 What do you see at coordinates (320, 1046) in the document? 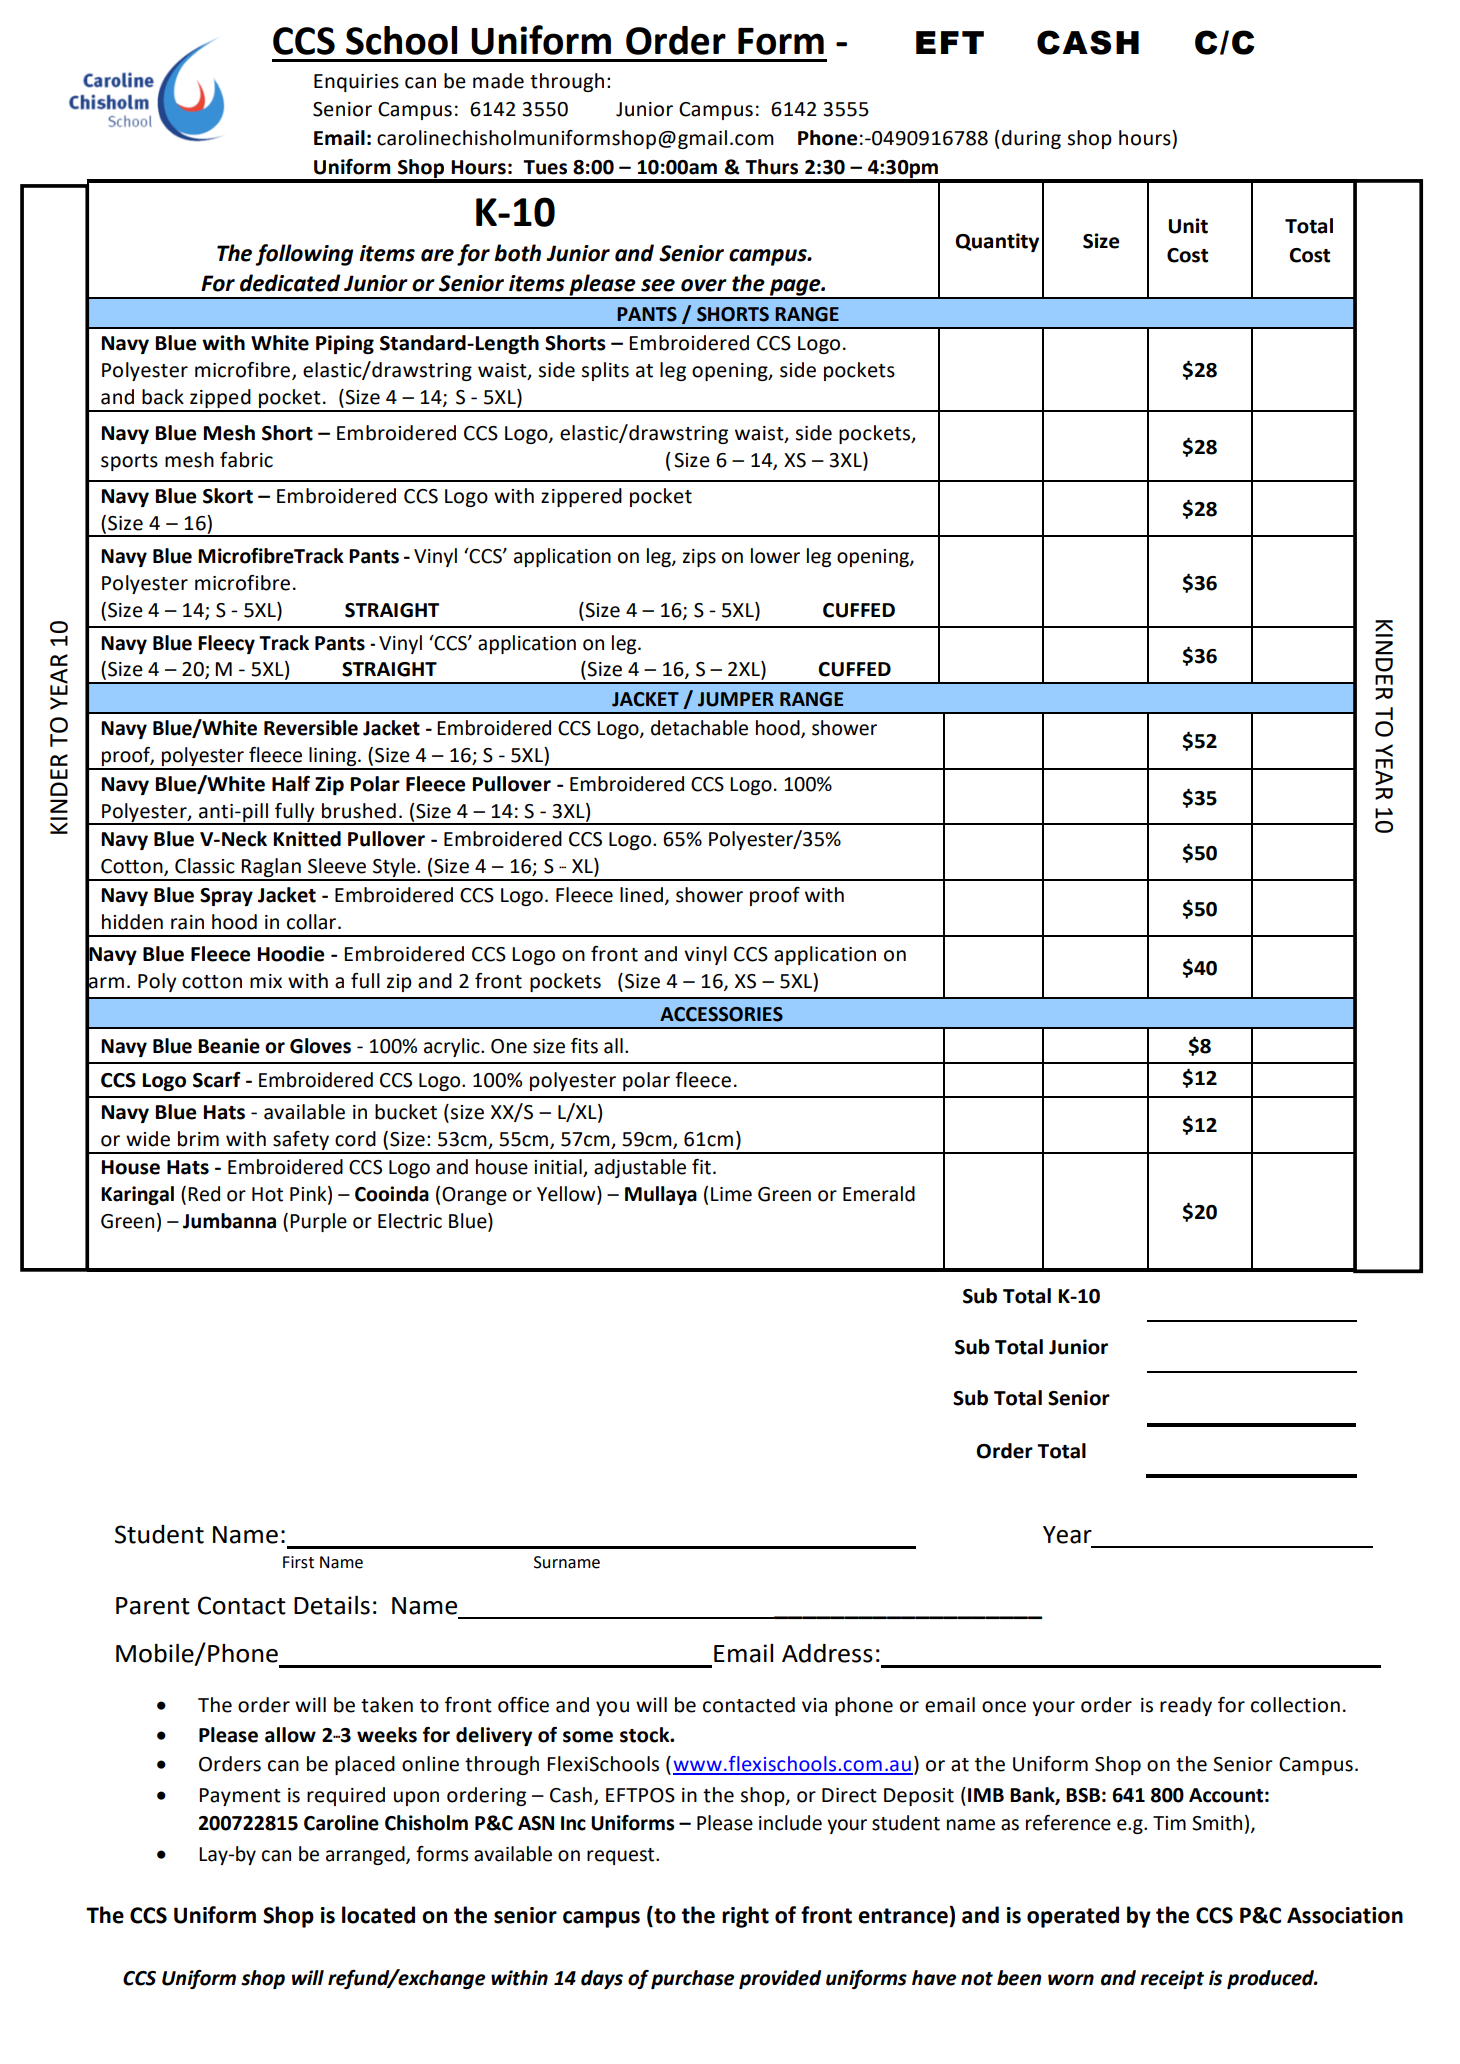
I see `Gloves` at bounding box center [320, 1046].
